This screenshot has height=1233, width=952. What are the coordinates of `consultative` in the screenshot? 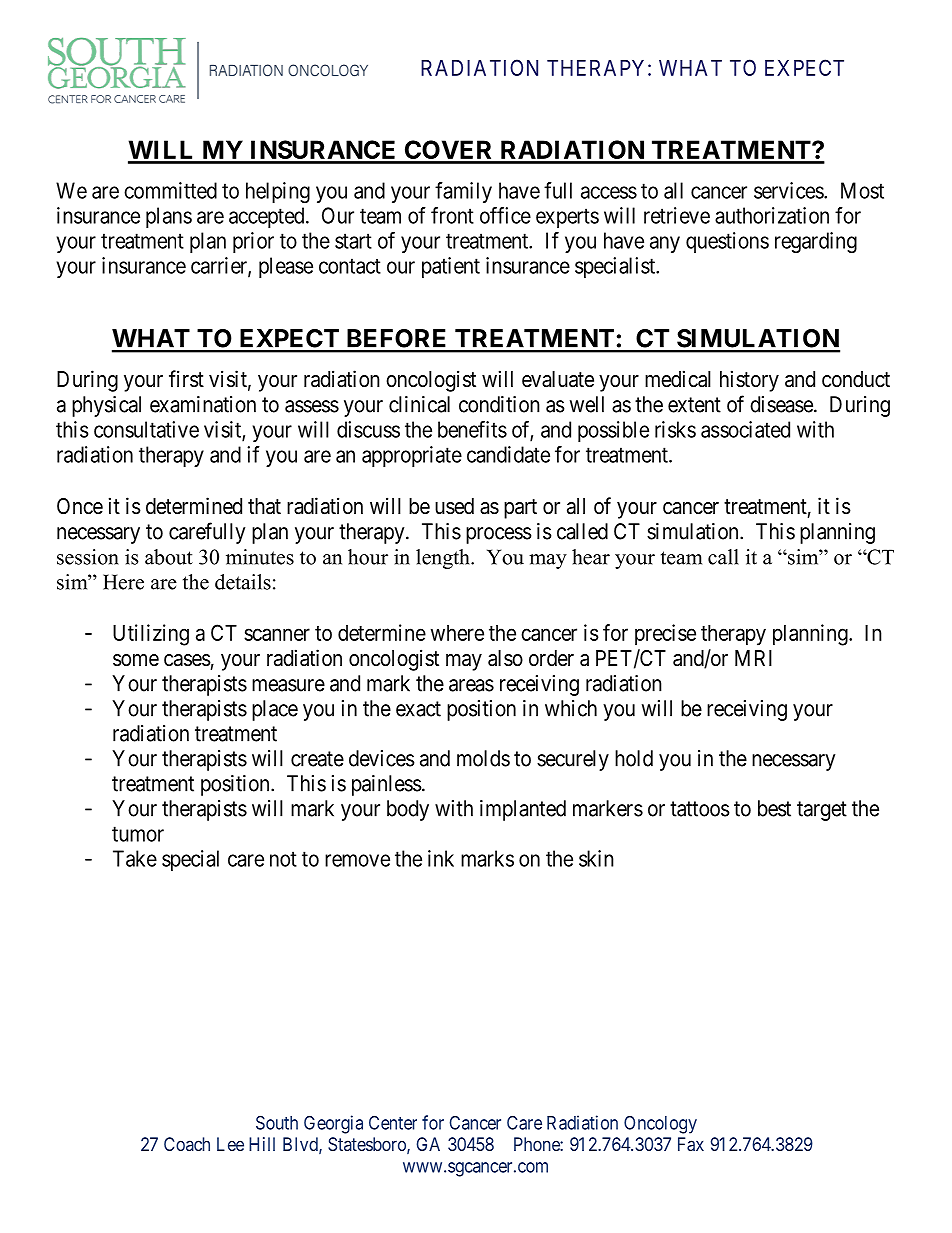 It's located at (146, 429).
